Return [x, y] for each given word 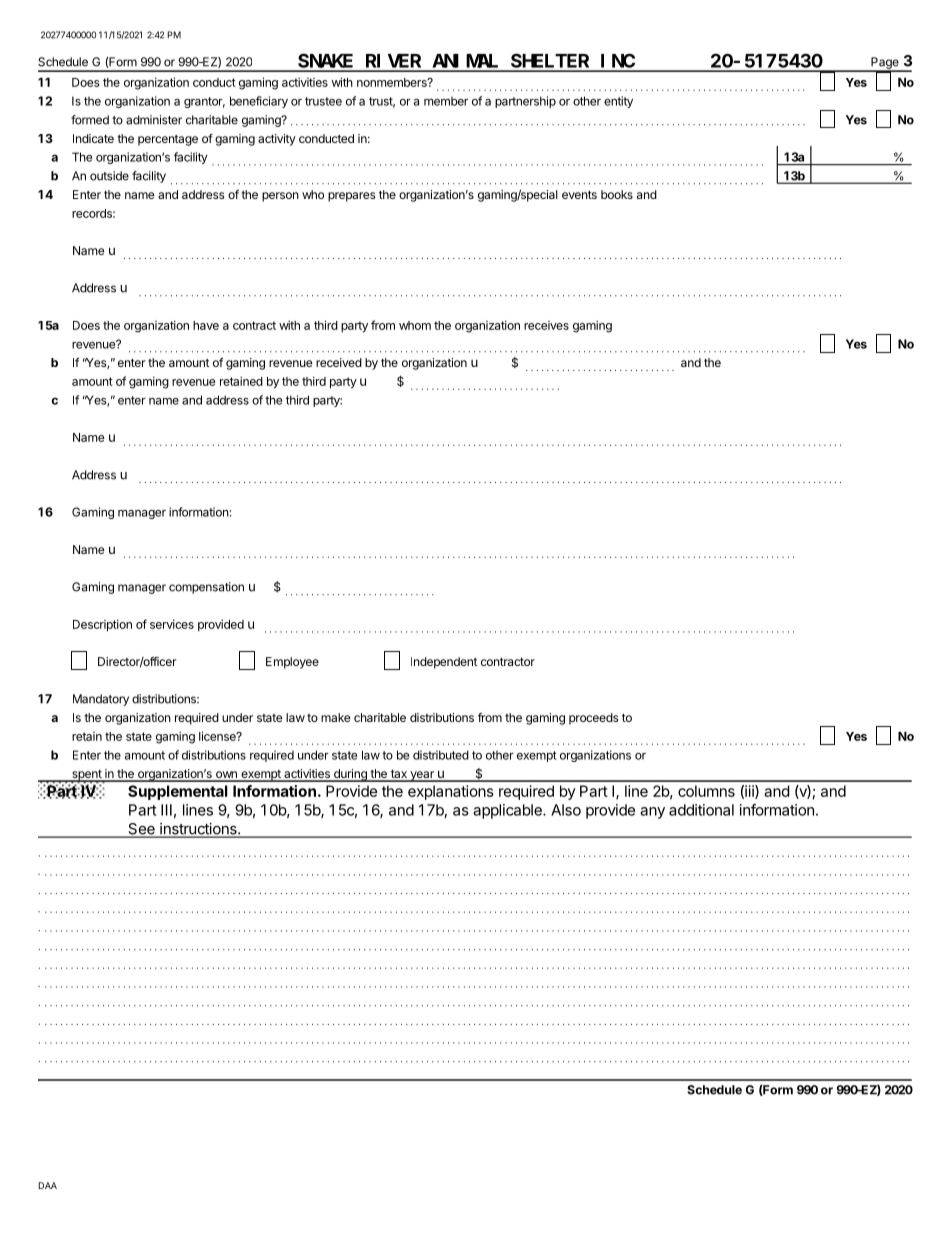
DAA [47, 1185]
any [652, 813]
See [141, 830]
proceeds [594, 719]
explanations [451, 792]
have [206, 325]
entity [618, 102]
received [339, 362]
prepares [352, 197]
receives [546, 325]
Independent [444, 663]
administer [154, 120]
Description [102, 625]
